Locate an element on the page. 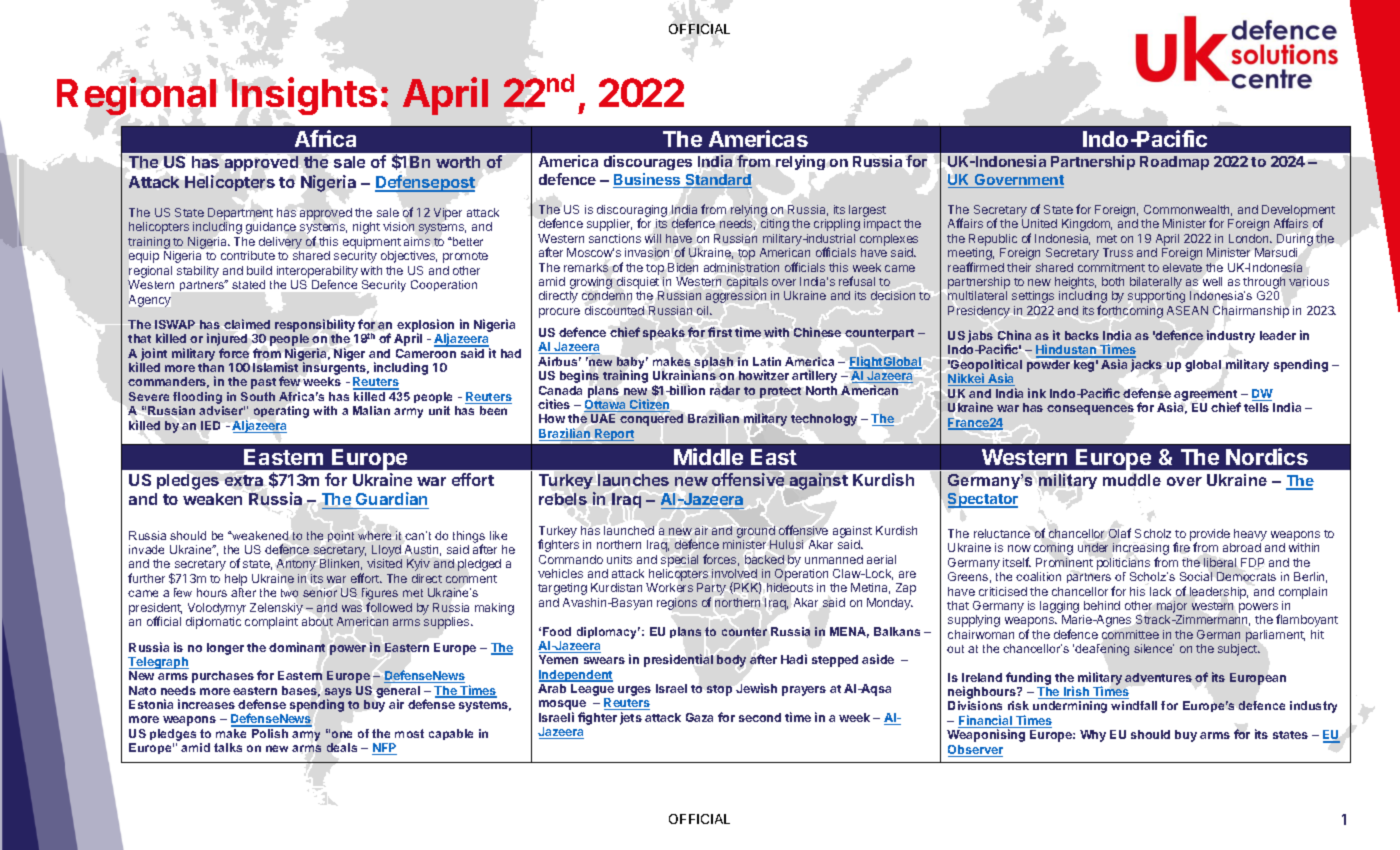 The height and width of the document is (850, 1400). administration is located at coordinates (741, 267).
